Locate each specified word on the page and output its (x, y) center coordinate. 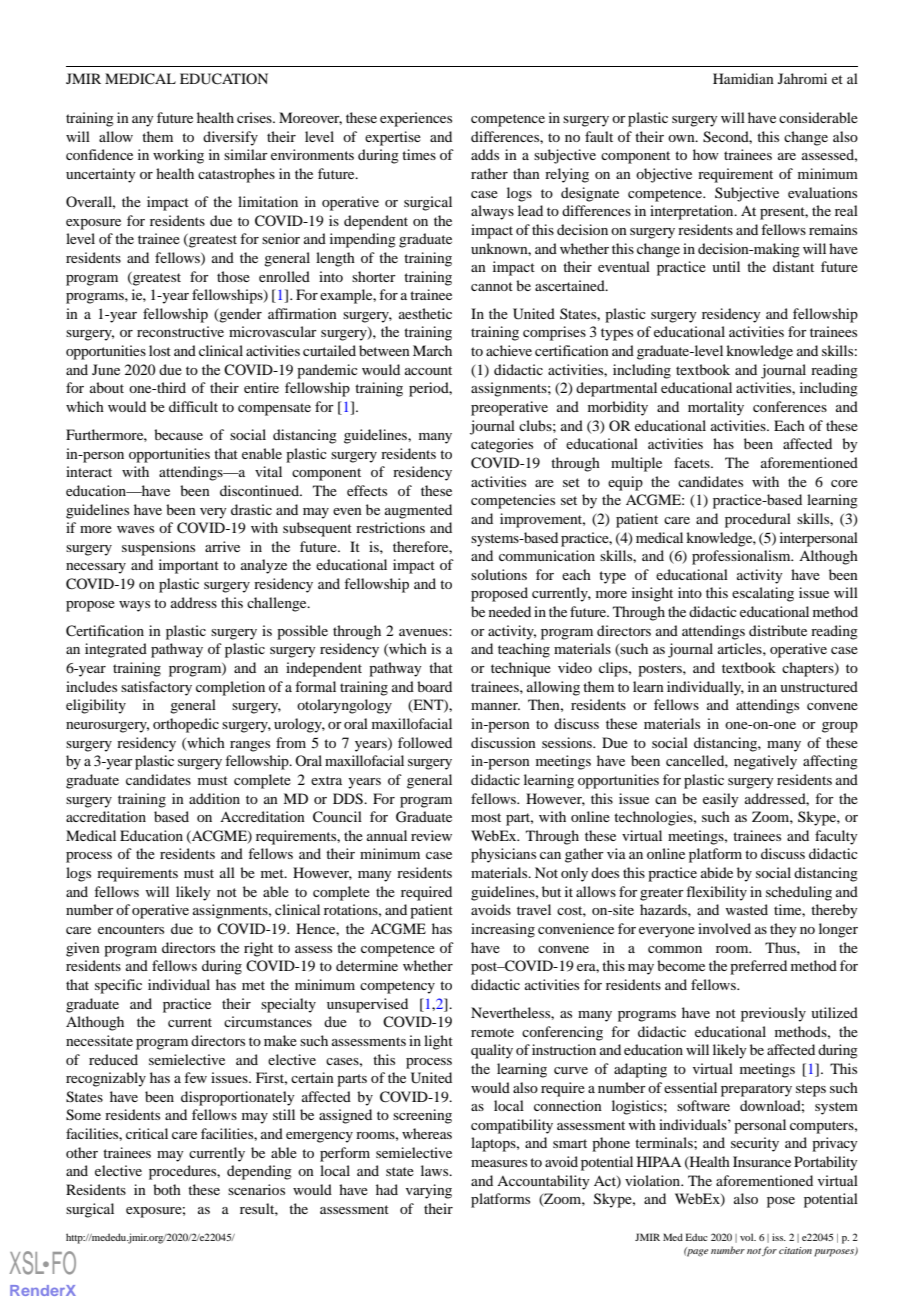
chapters (809, 669)
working (178, 156)
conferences (790, 406)
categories (502, 445)
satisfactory (156, 688)
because (178, 434)
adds (485, 154)
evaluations (822, 192)
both (167, 1189)
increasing (503, 930)
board (434, 686)
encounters (131, 929)
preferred (758, 967)
